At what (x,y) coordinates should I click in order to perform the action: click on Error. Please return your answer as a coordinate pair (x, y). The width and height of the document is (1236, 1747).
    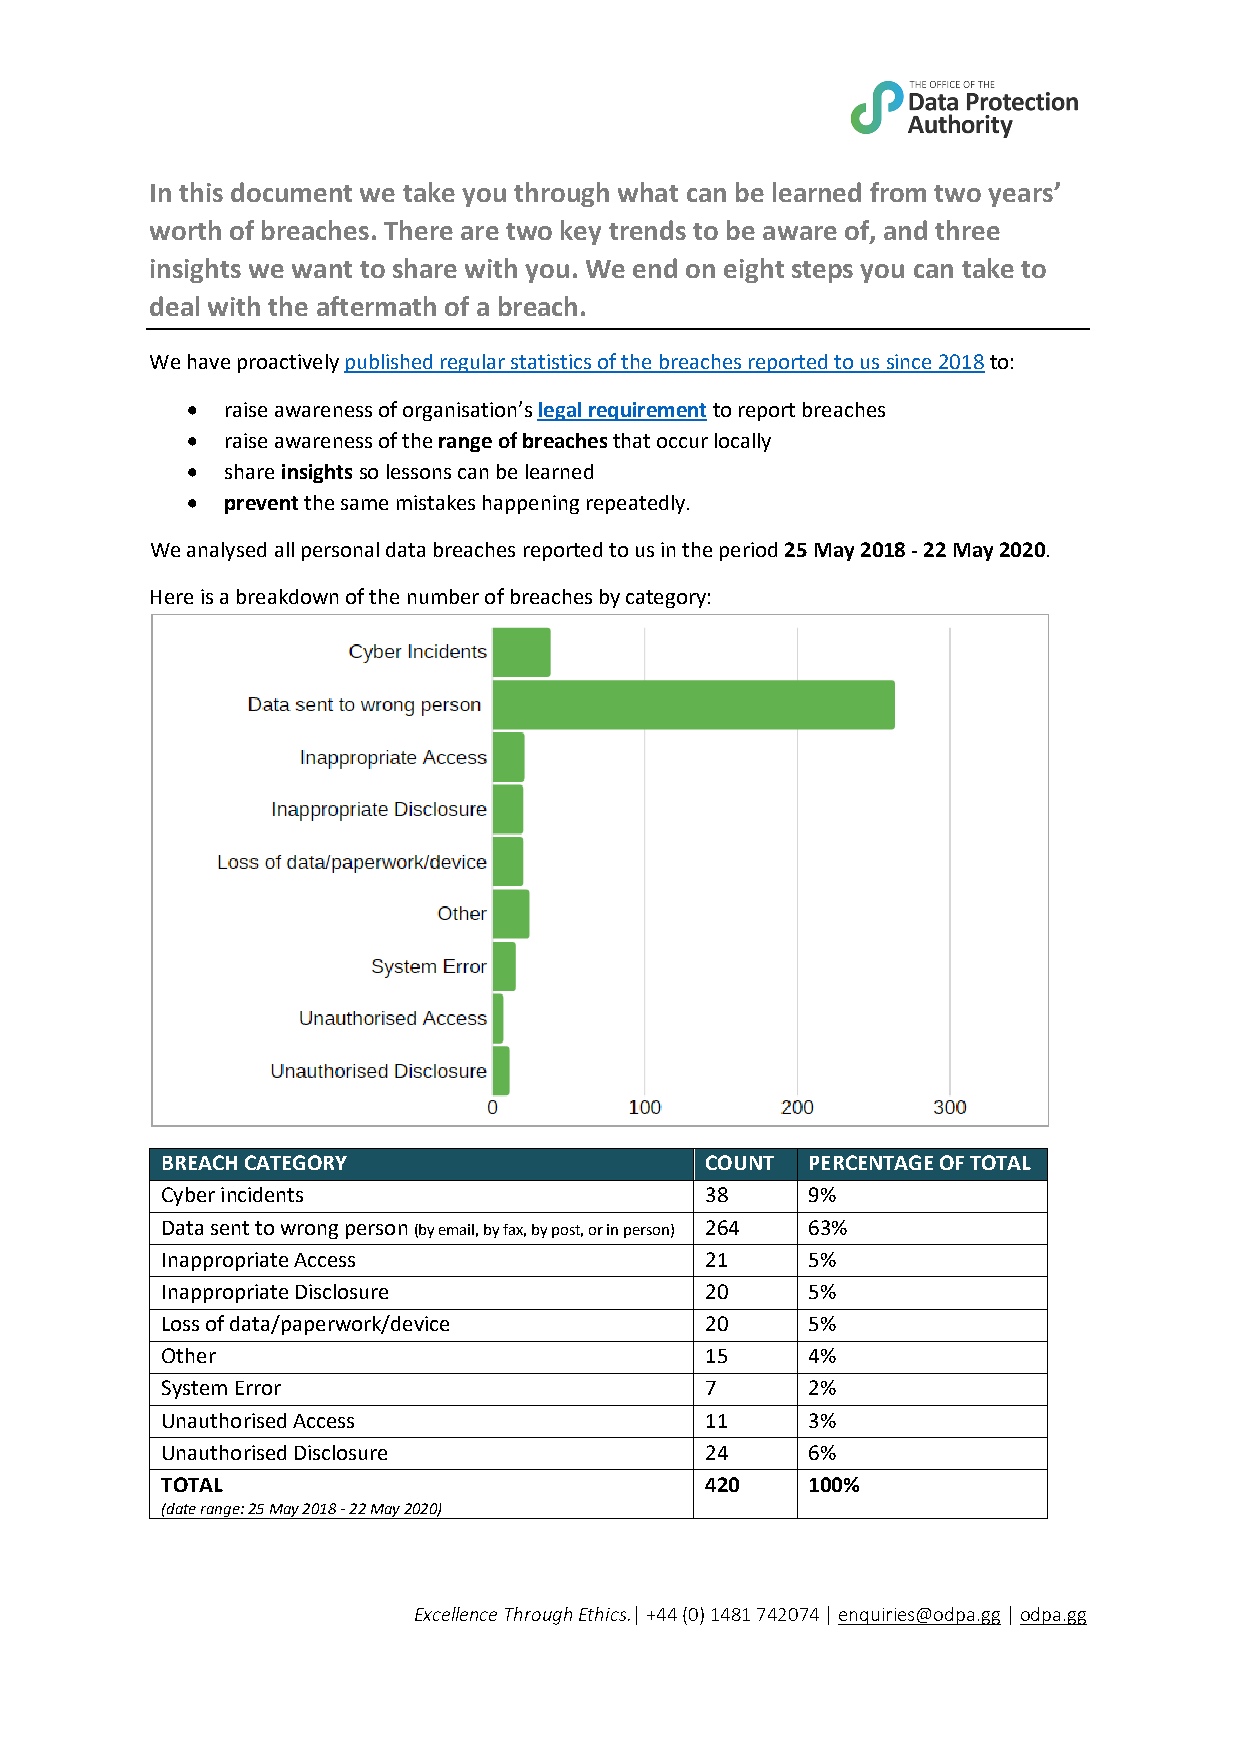
    Looking at the image, I should click on (258, 1388).
